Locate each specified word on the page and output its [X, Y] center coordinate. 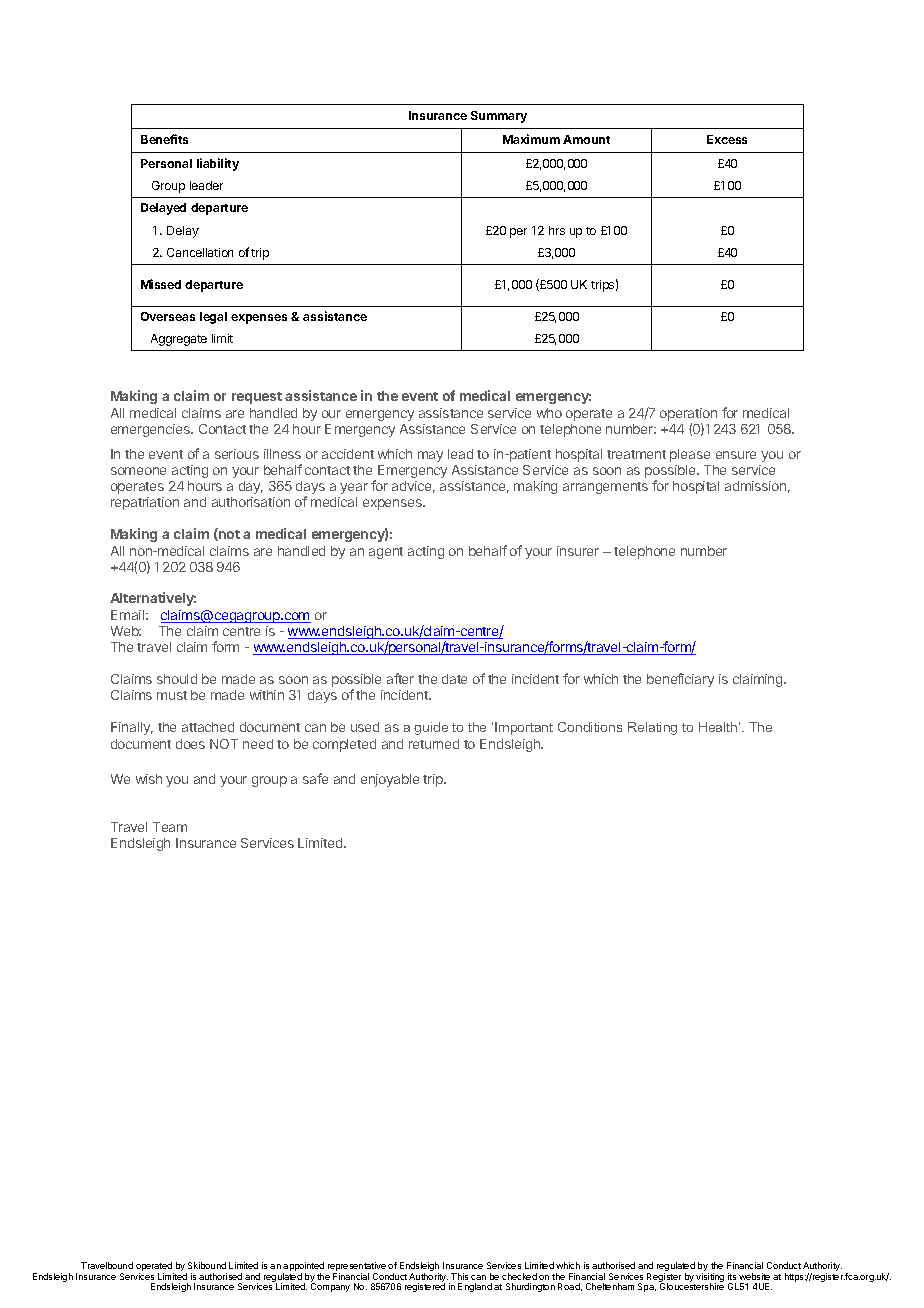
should [177, 679]
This [459, 1276]
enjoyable [390, 780]
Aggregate [179, 340]
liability [218, 164]
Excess [727, 139]
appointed [303, 1268]
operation [688, 416]
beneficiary [680, 680]
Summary [499, 117]
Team [170, 827]
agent [386, 553]
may [430, 456]
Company [330, 1287]
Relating [652, 728]
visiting [710, 1279]
